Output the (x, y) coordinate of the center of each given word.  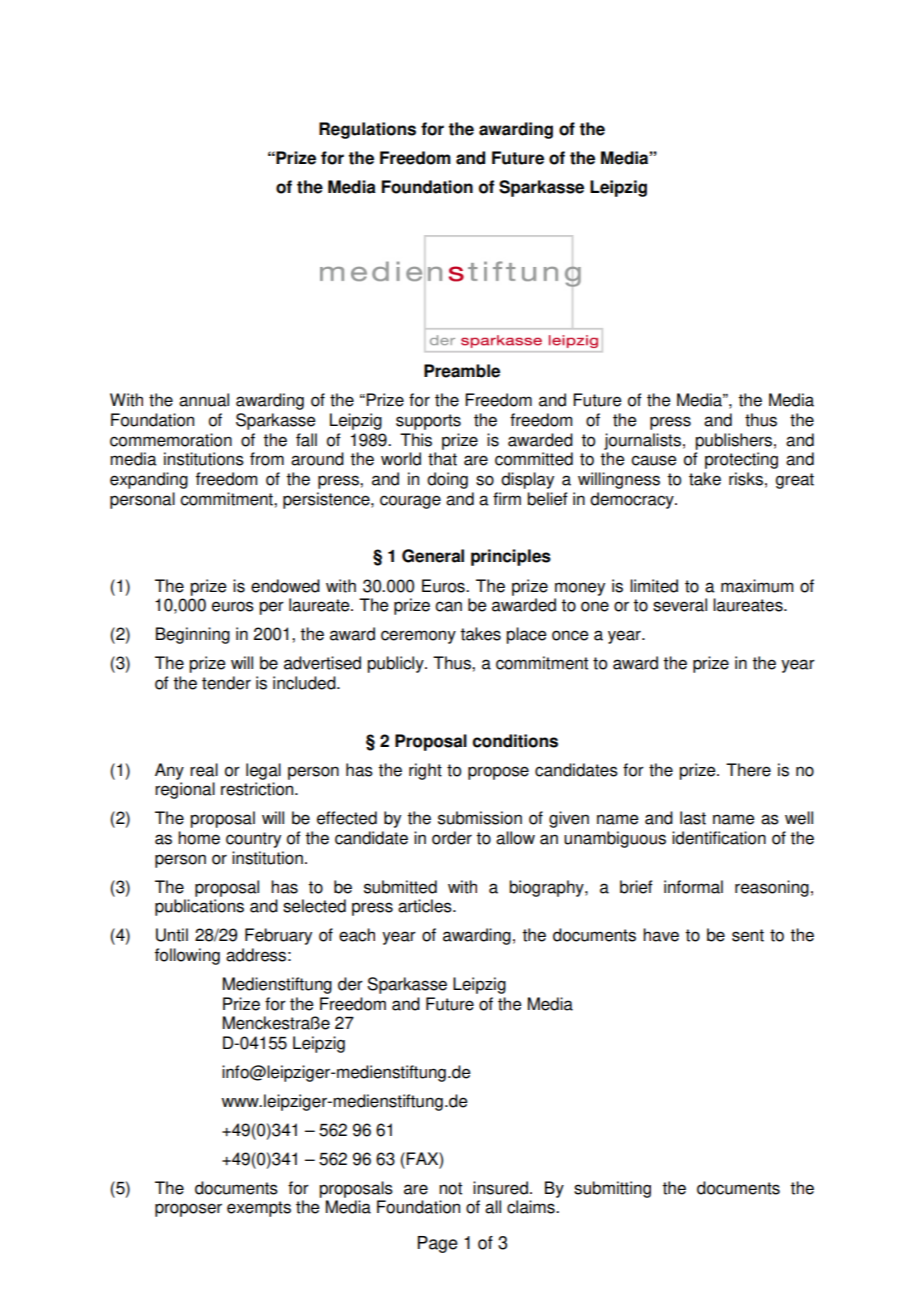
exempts (259, 1209)
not (450, 1188)
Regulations (367, 130)
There (748, 770)
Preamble (462, 371)
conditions (515, 741)
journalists (642, 441)
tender (226, 683)
